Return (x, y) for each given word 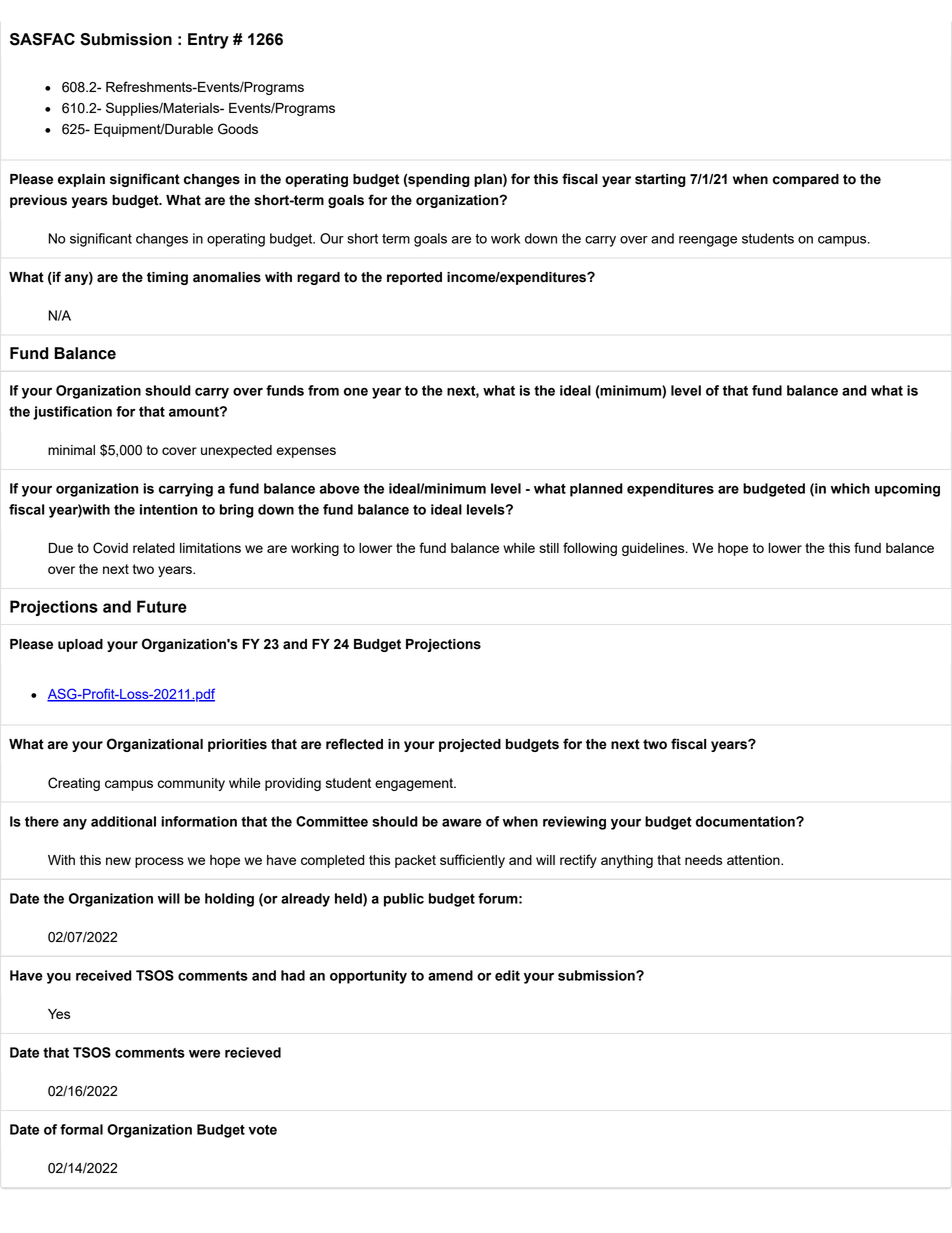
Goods (238, 129)
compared (806, 180)
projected (470, 745)
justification (72, 413)
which (850, 488)
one (356, 392)
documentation (746, 821)
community (191, 784)
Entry (208, 41)
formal (81, 1129)
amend (450, 975)
